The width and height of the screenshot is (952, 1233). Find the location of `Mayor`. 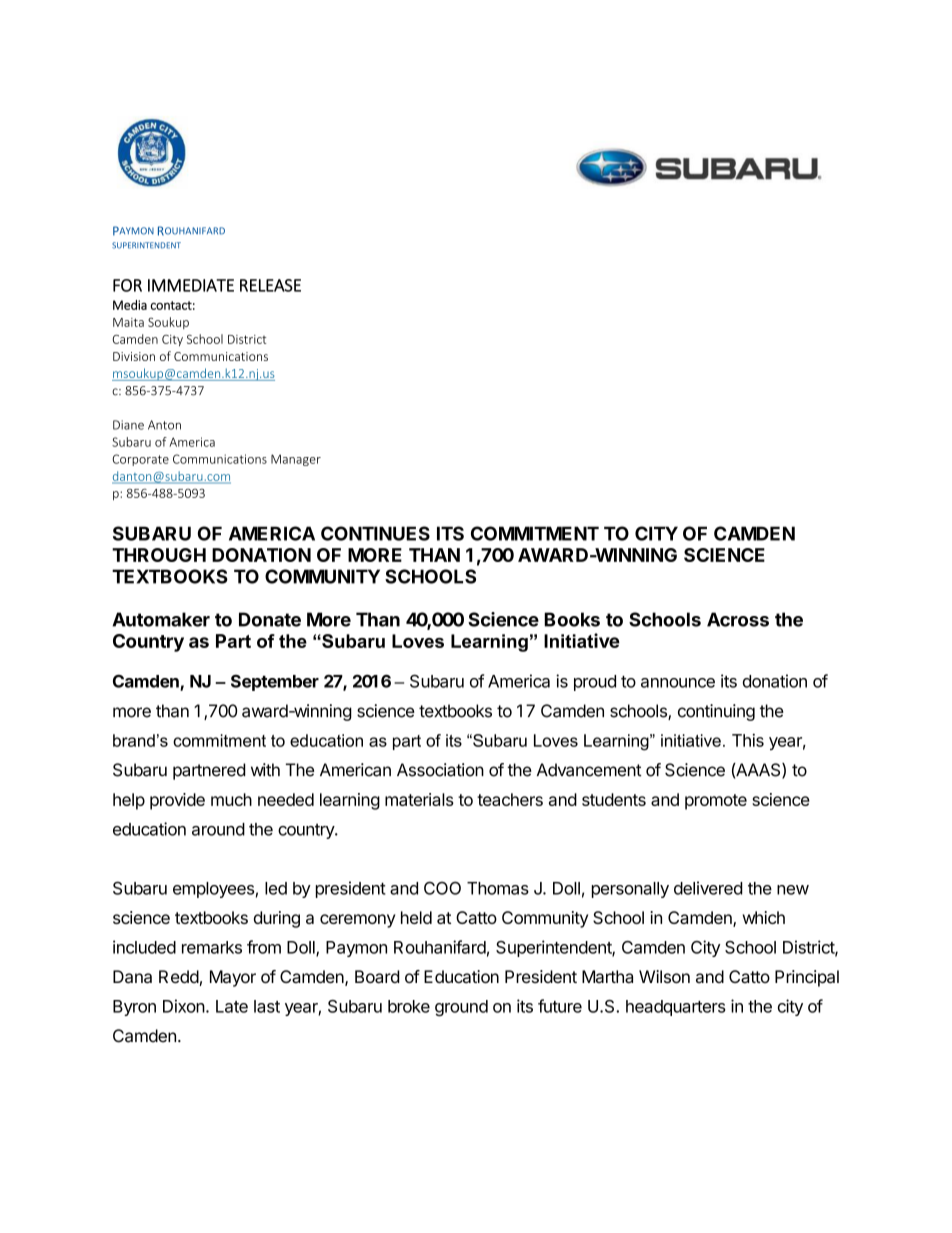

Mayor is located at coordinates (233, 978).
